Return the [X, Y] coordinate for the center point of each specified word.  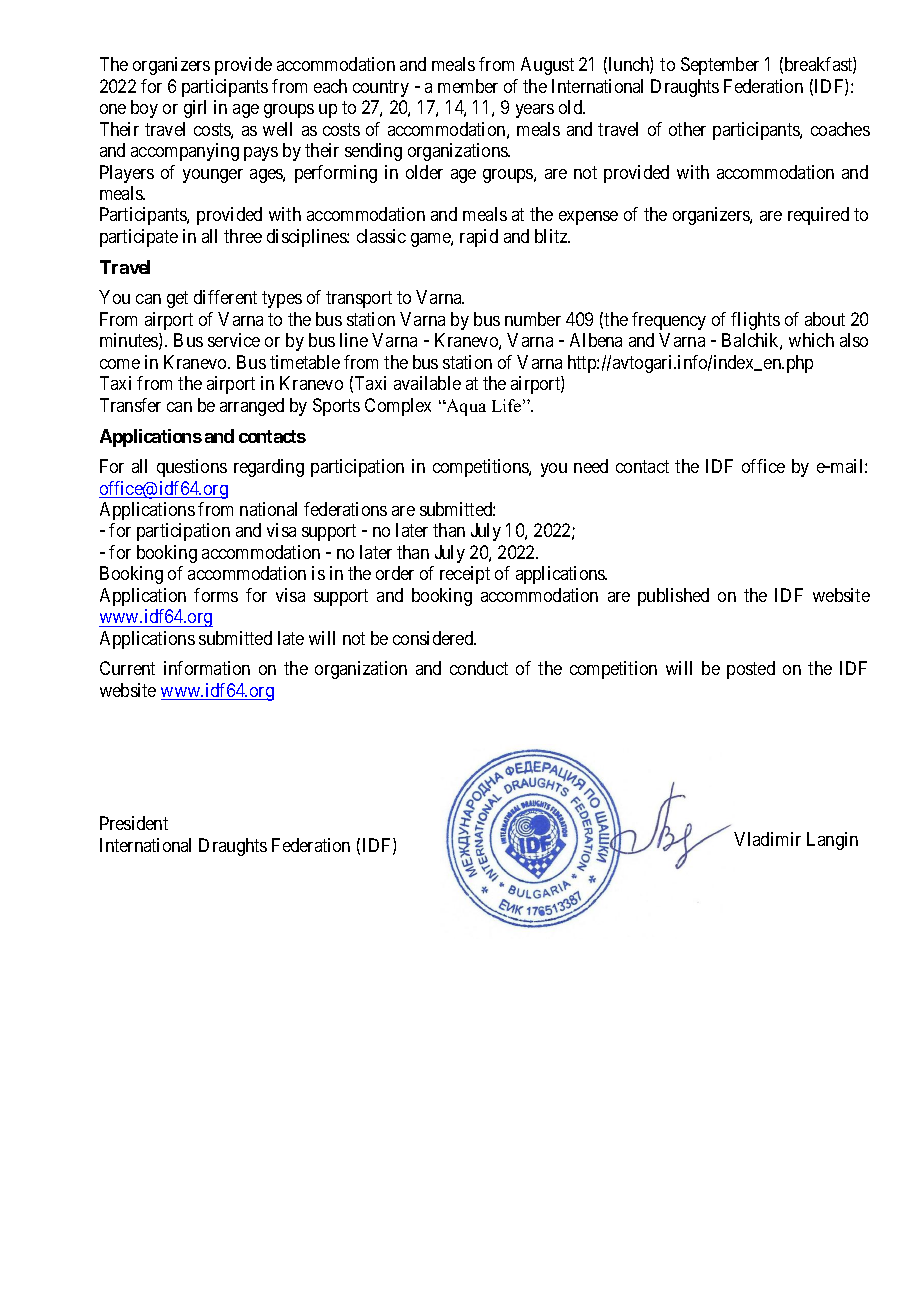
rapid [479, 238]
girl [195, 109]
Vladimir [767, 839]
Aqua [465, 407]
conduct [479, 668]
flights [755, 321]
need [591, 466]
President [134, 823]
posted [751, 670]
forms [216, 595]
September [720, 66]
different [225, 297]
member [468, 86]
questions [192, 468]
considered [434, 638]
